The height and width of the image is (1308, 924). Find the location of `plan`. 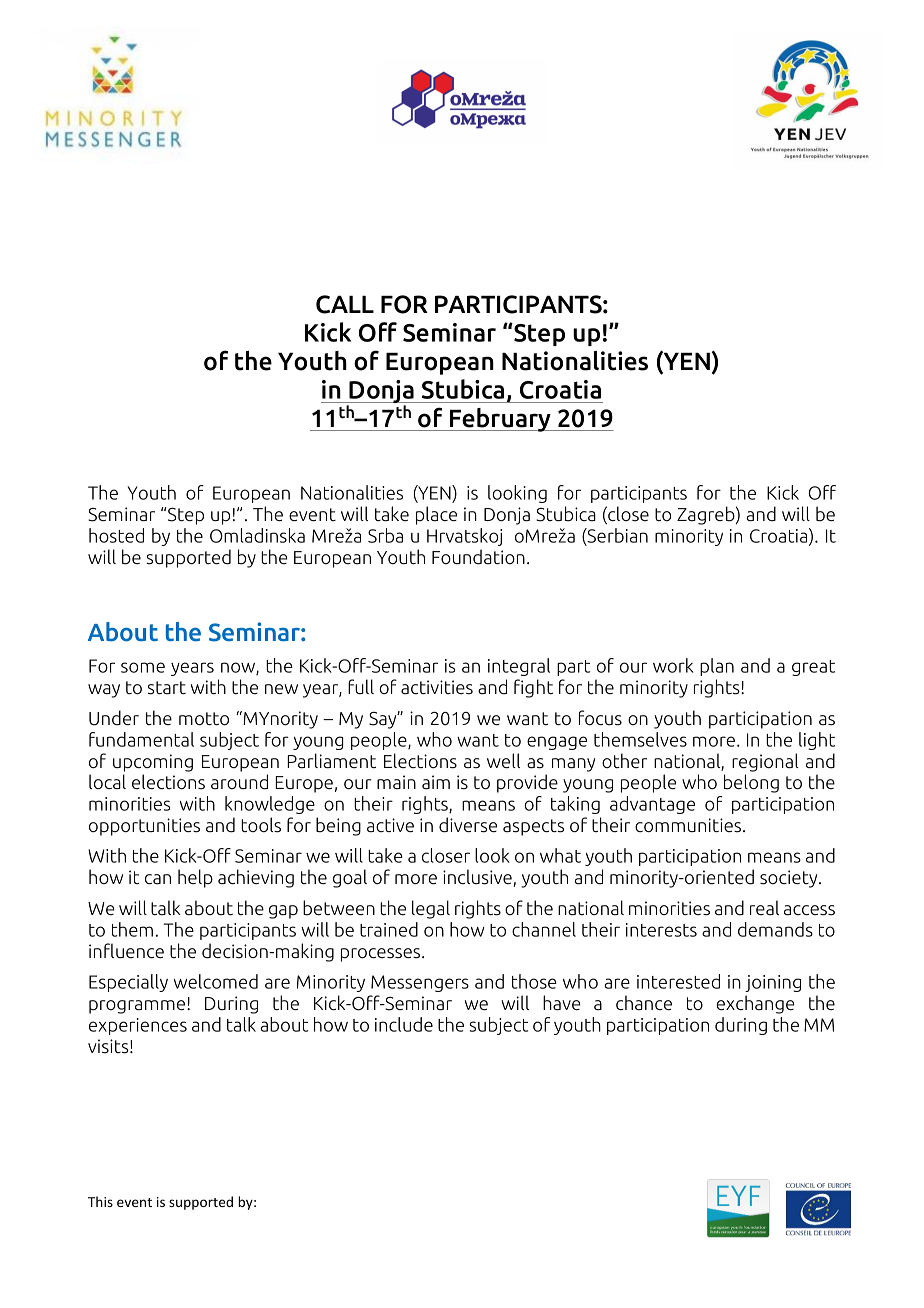

plan is located at coordinates (717, 667).
